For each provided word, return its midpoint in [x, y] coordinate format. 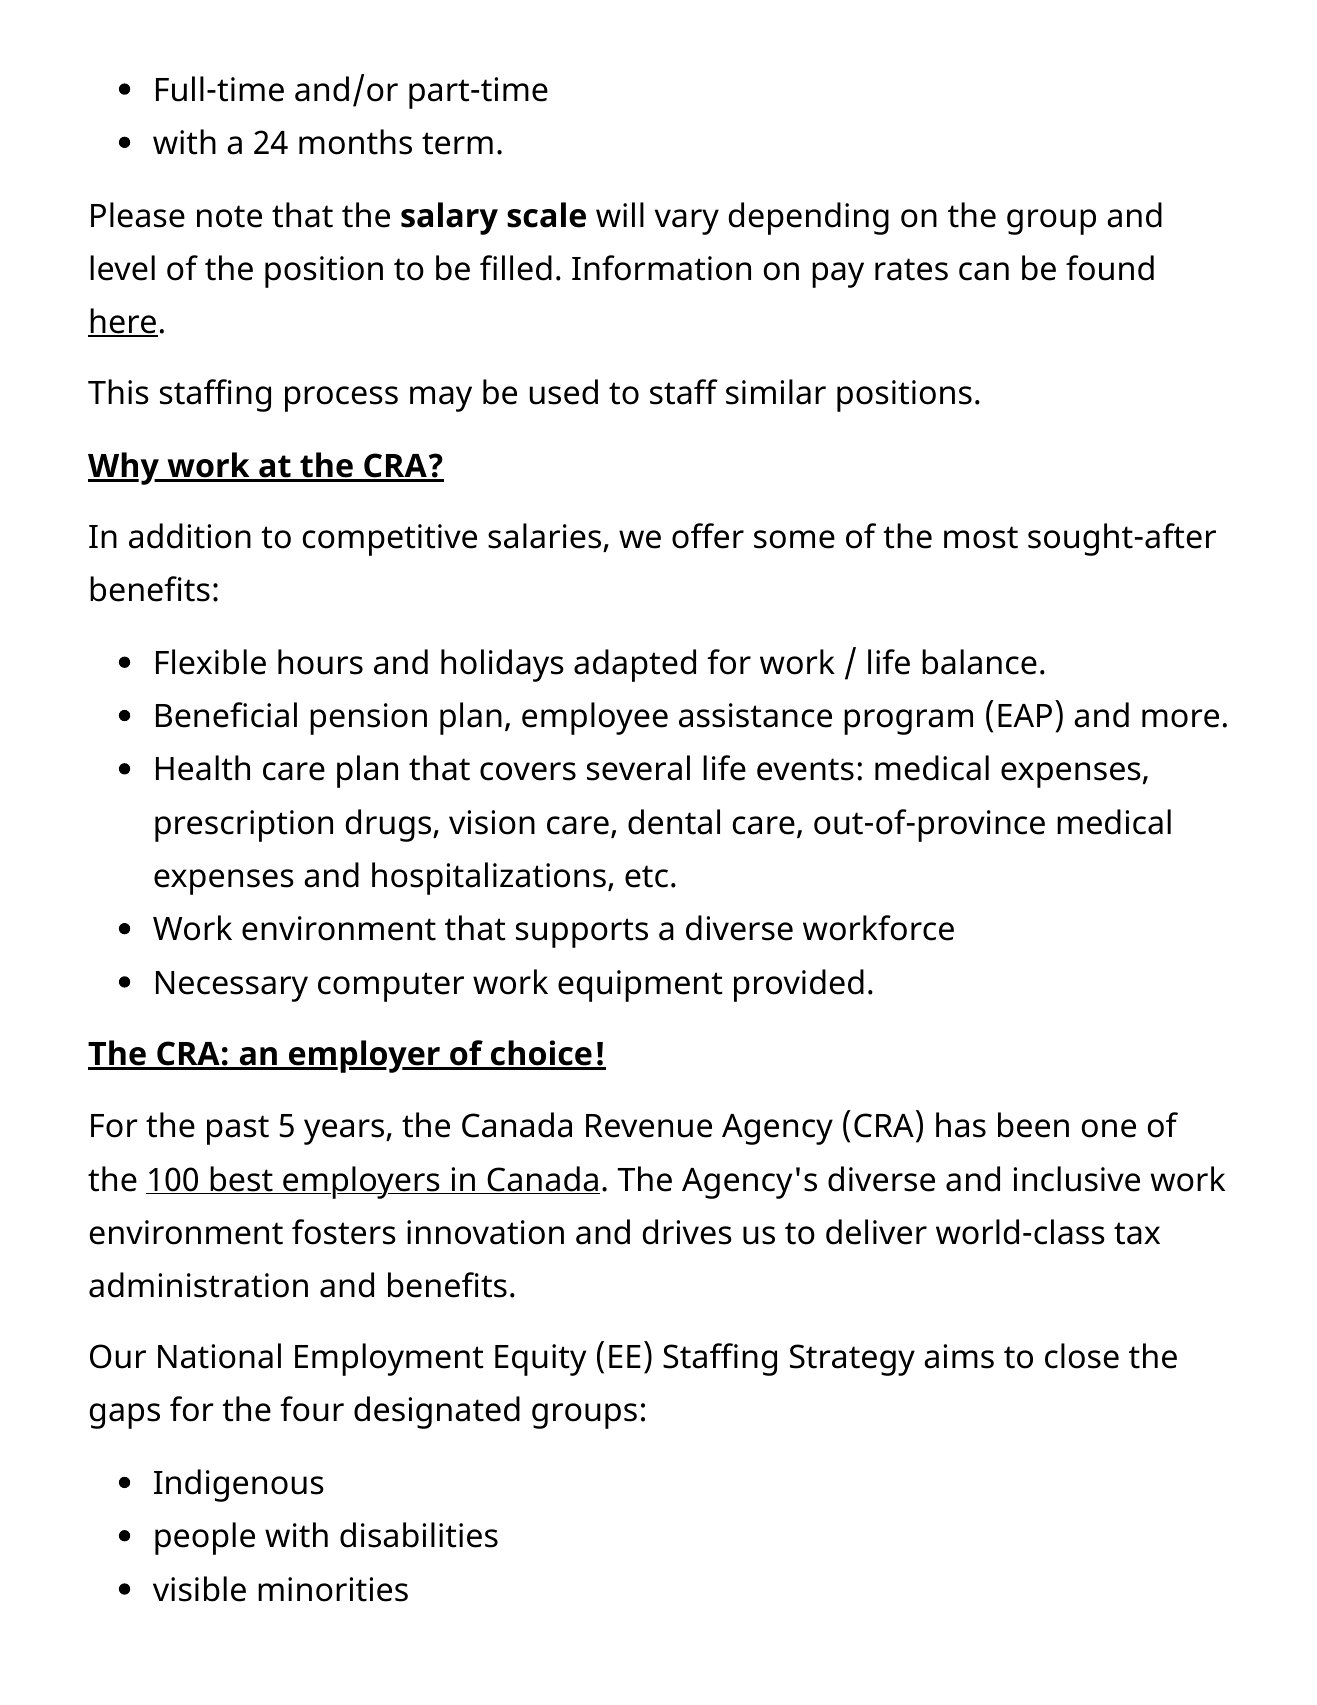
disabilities [419, 1535]
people [205, 1538]
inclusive [1077, 1179]
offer [708, 536]
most [981, 537]
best [241, 1180]
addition [190, 536]
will [620, 214]
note [229, 216]
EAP [1025, 715]
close [1082, 1356]
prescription [244, 826]
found [1110, 268]
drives [687, 1232]
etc [646, 876]
